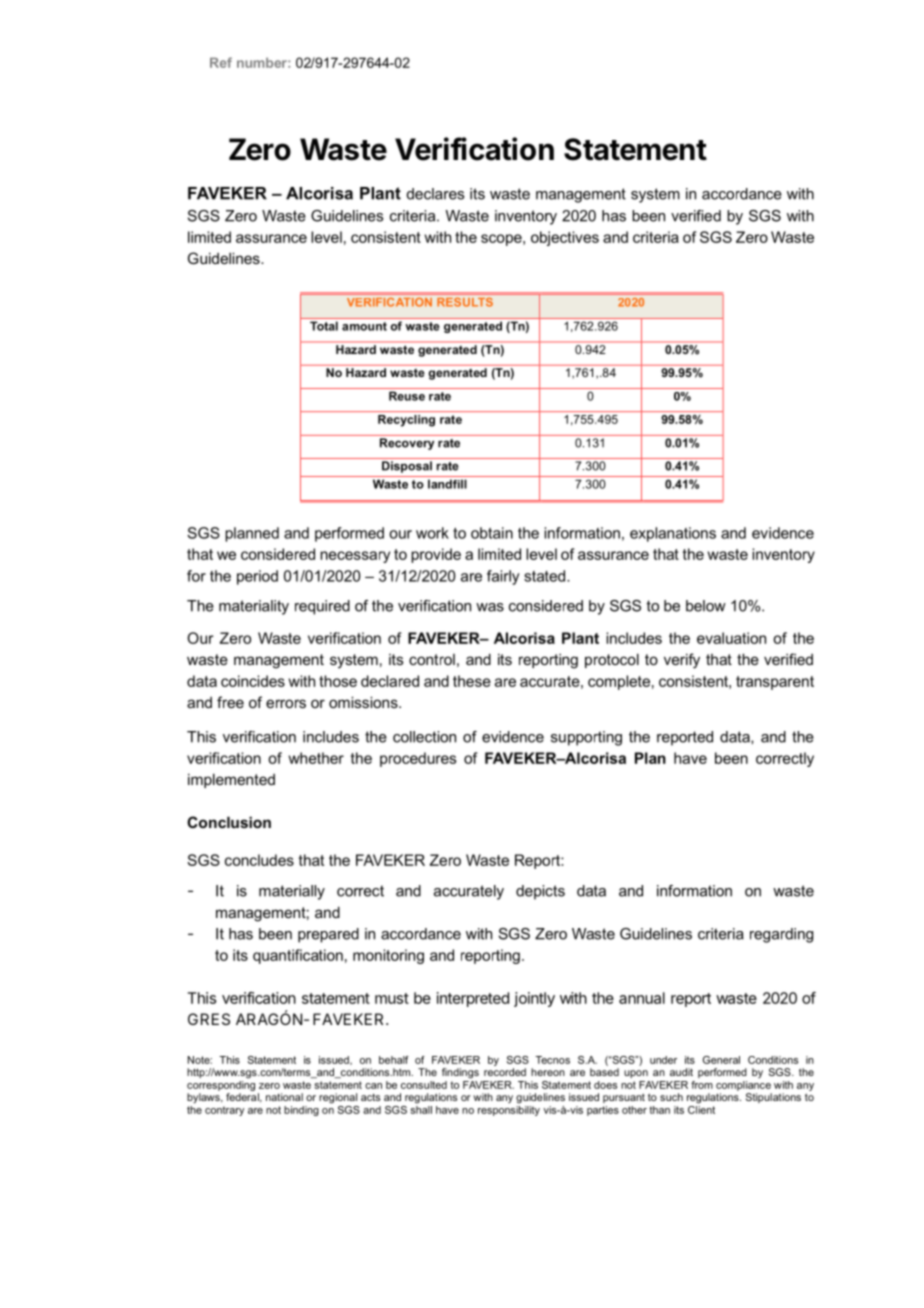  What do you see at coordinates (284, 1097) in the screenshot?
I see `national` at bounding box center [284, 1097].
